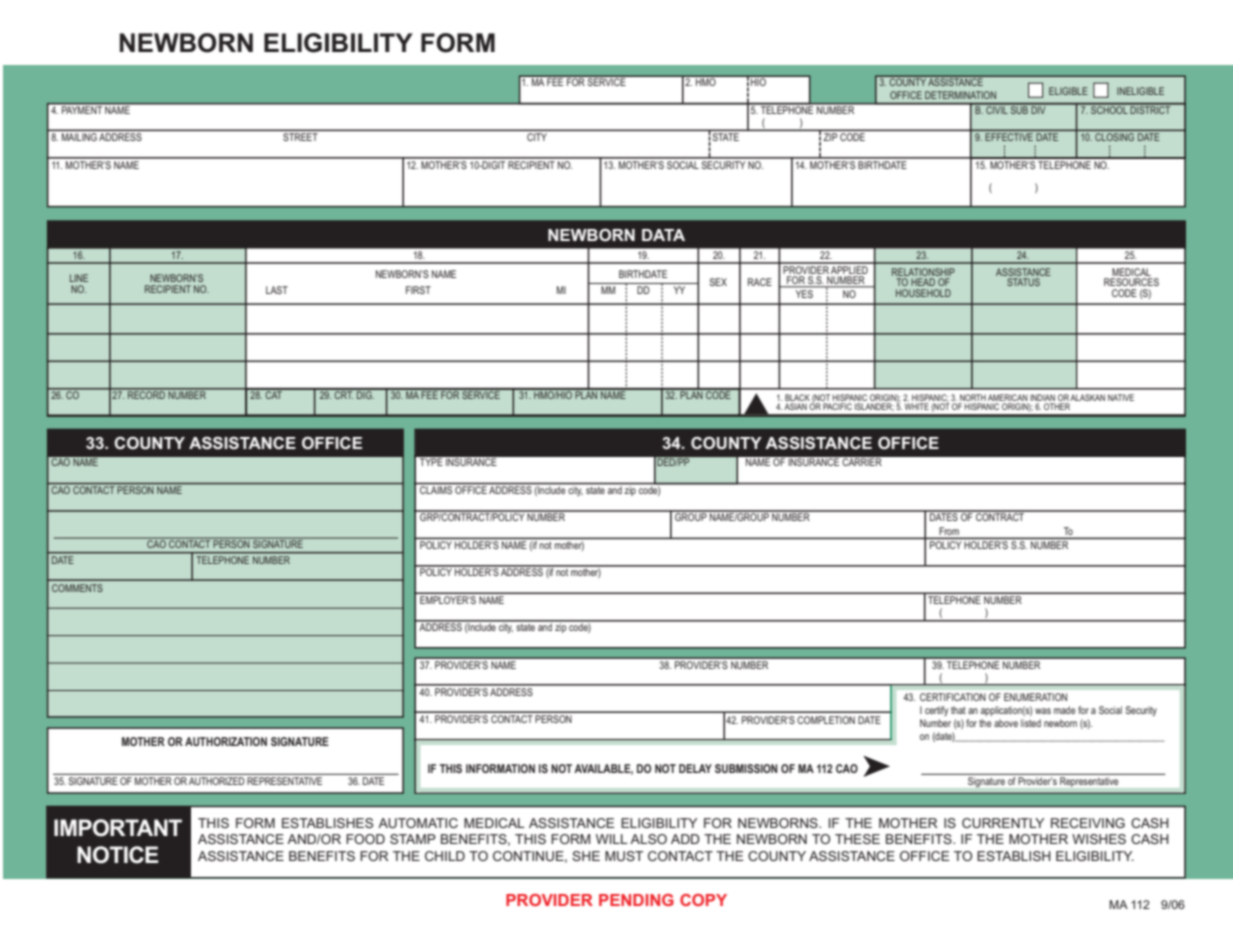 This document has width=1233, height=952. I want to click on NOTICE, so click(118, 855).
